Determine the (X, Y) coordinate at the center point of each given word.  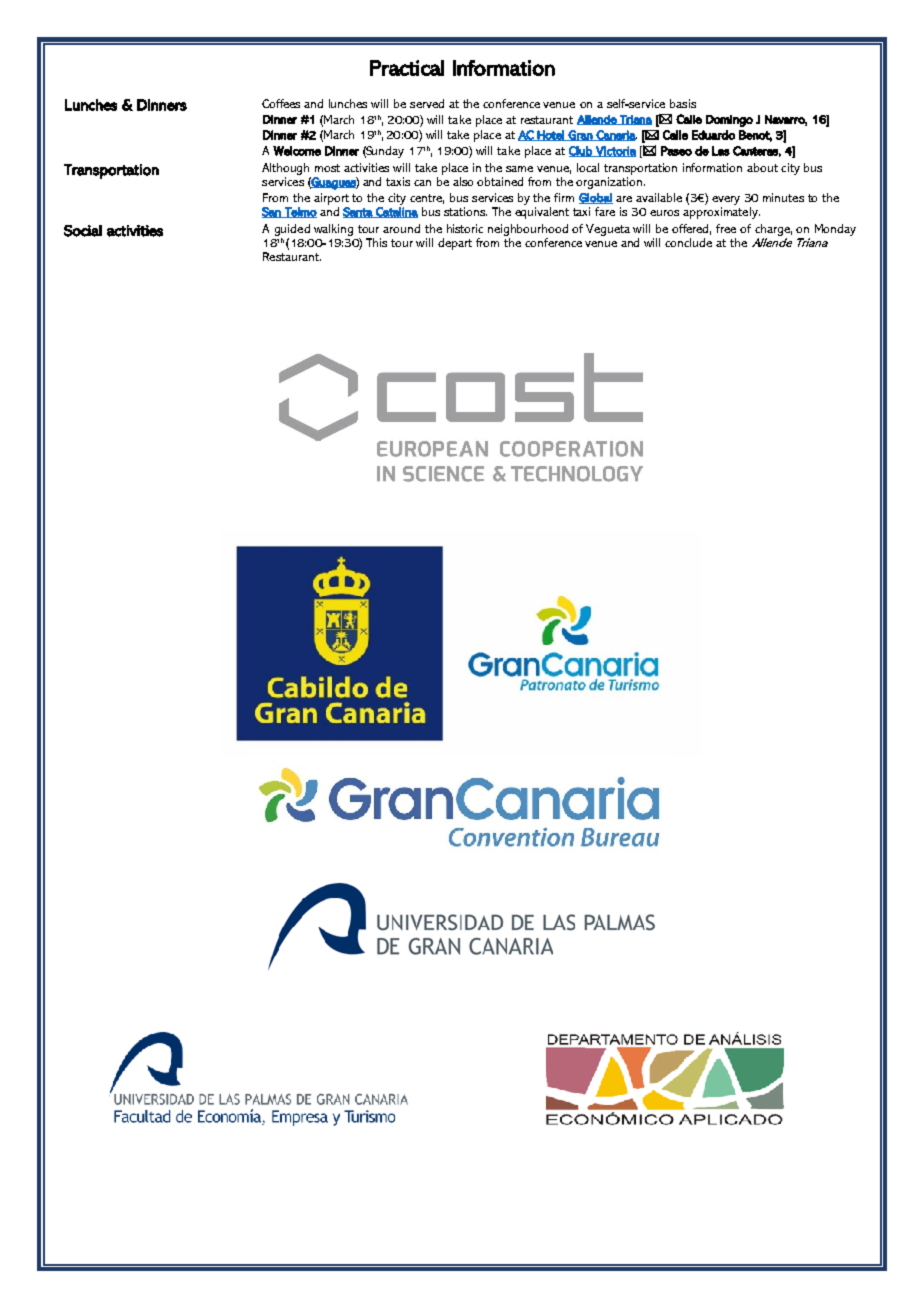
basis (683, 103)
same (519, 169)
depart (455, 244)
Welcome (297, 151)
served (427, 103)
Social (83, 231)
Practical (407, 68)
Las (721, 151)
